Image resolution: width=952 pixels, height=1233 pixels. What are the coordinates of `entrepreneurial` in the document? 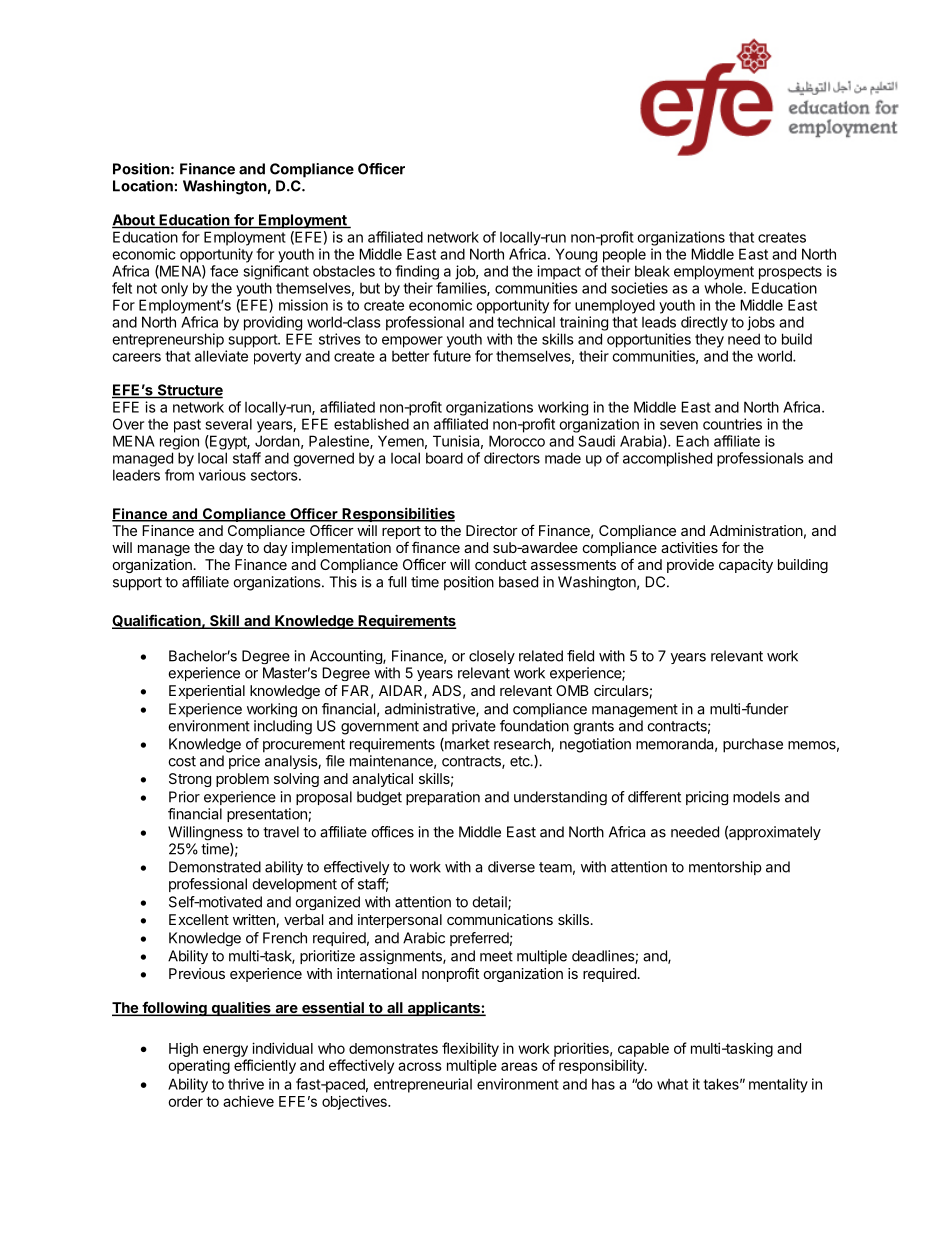 It's located at (423, 1085).
